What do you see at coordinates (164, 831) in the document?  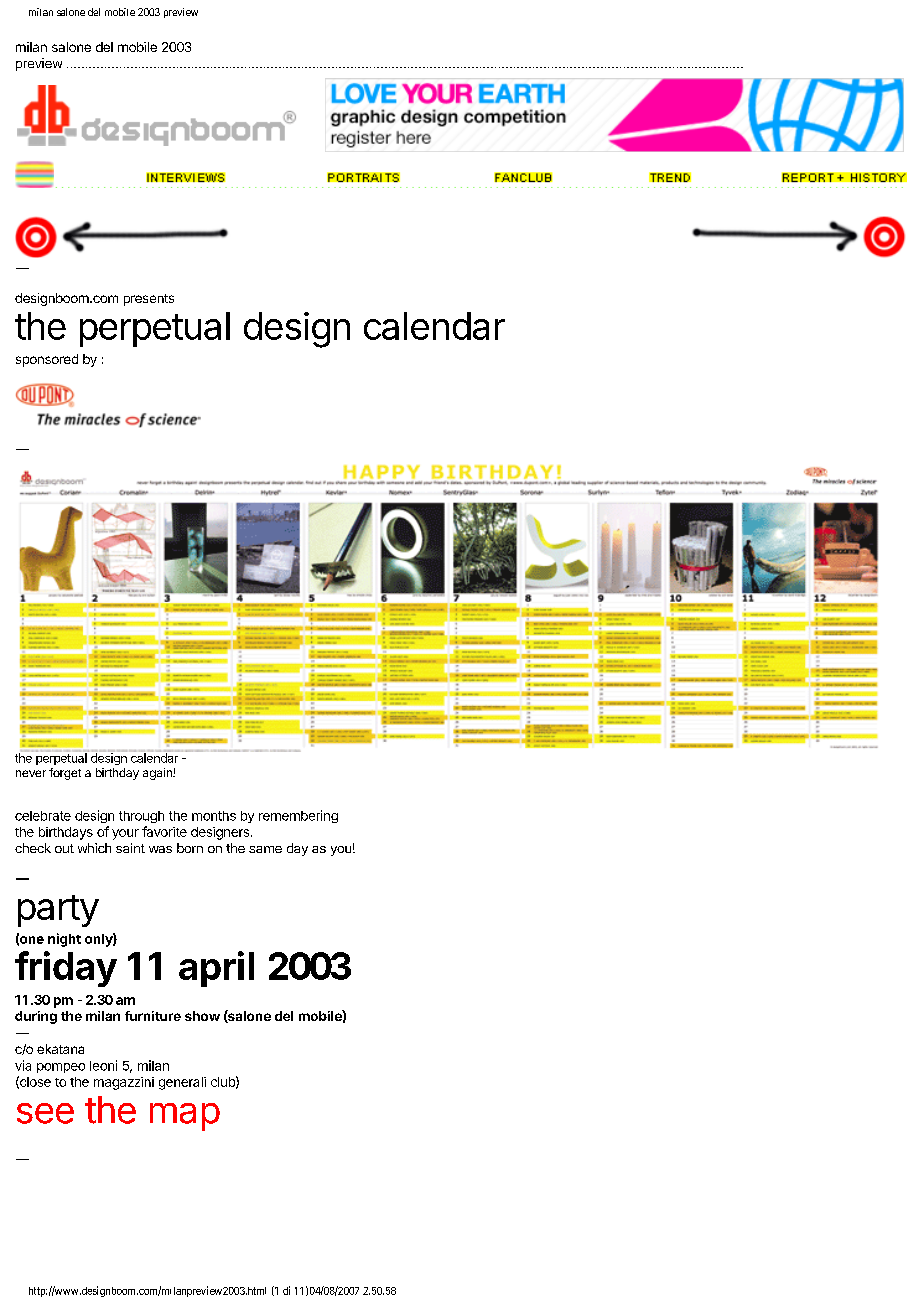 I see `favorite` at bounding box center [164, 831].
